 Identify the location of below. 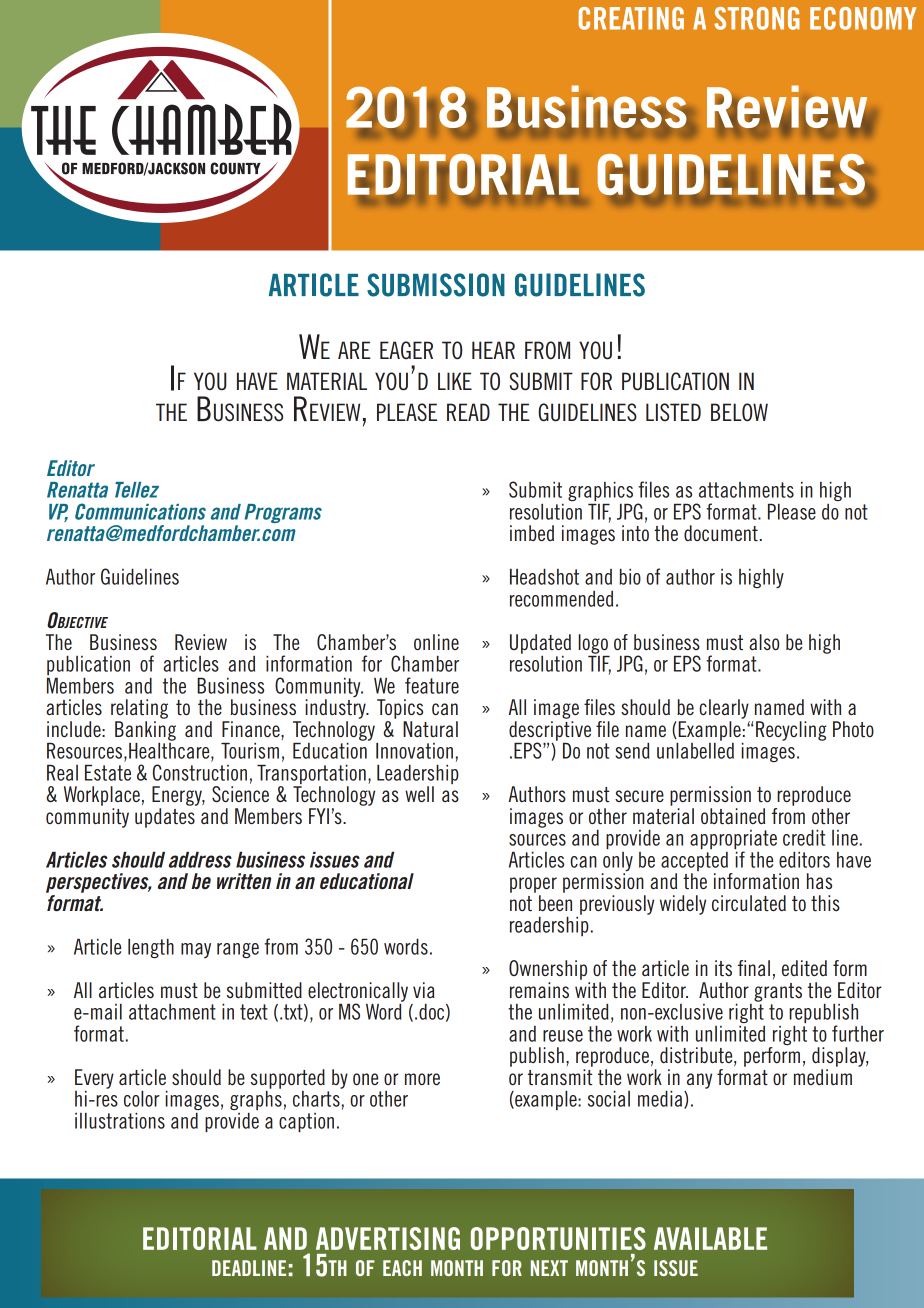
(739, 412).
